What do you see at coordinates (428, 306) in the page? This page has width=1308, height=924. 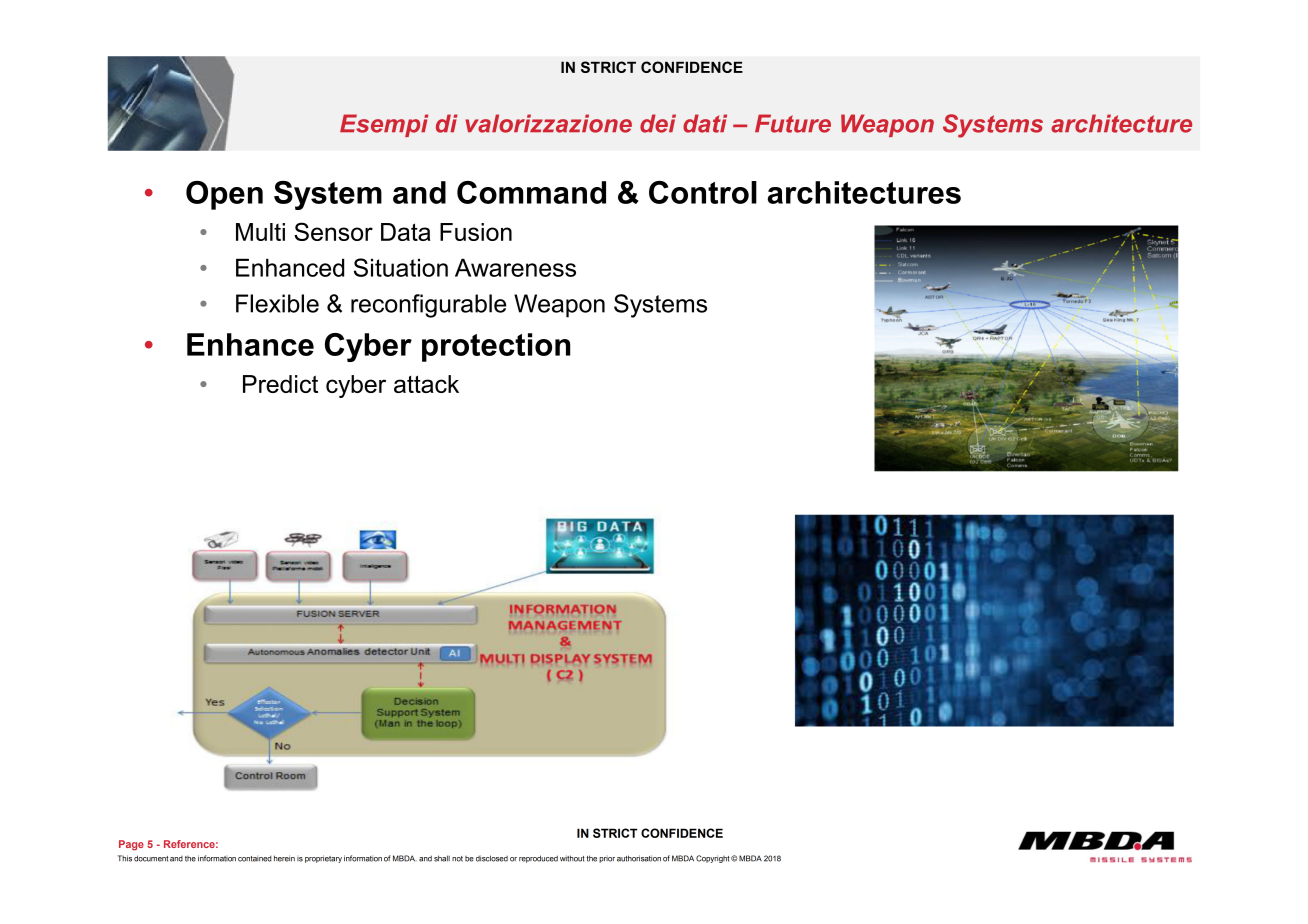 I see `reconfigurable` at bounding box center [428, 306].
